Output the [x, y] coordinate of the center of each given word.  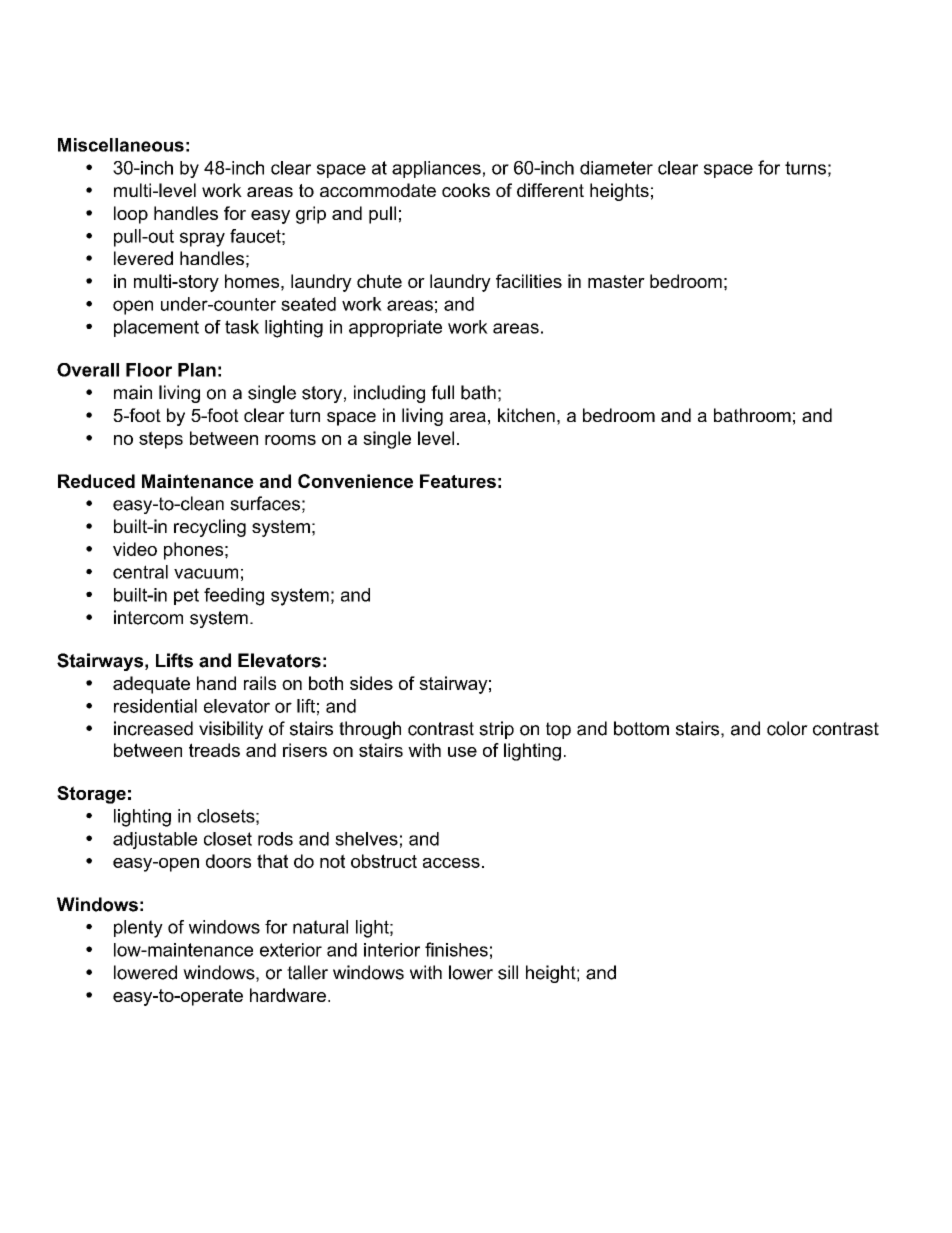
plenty [138, 929]
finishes [456, 949]
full [442, 392]
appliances [436, 169]
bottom [641, 728]
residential [155, 706]
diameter [616, 168]
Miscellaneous [121, 145]
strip [496, 730]
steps [161, 440]
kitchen [526, 415]
